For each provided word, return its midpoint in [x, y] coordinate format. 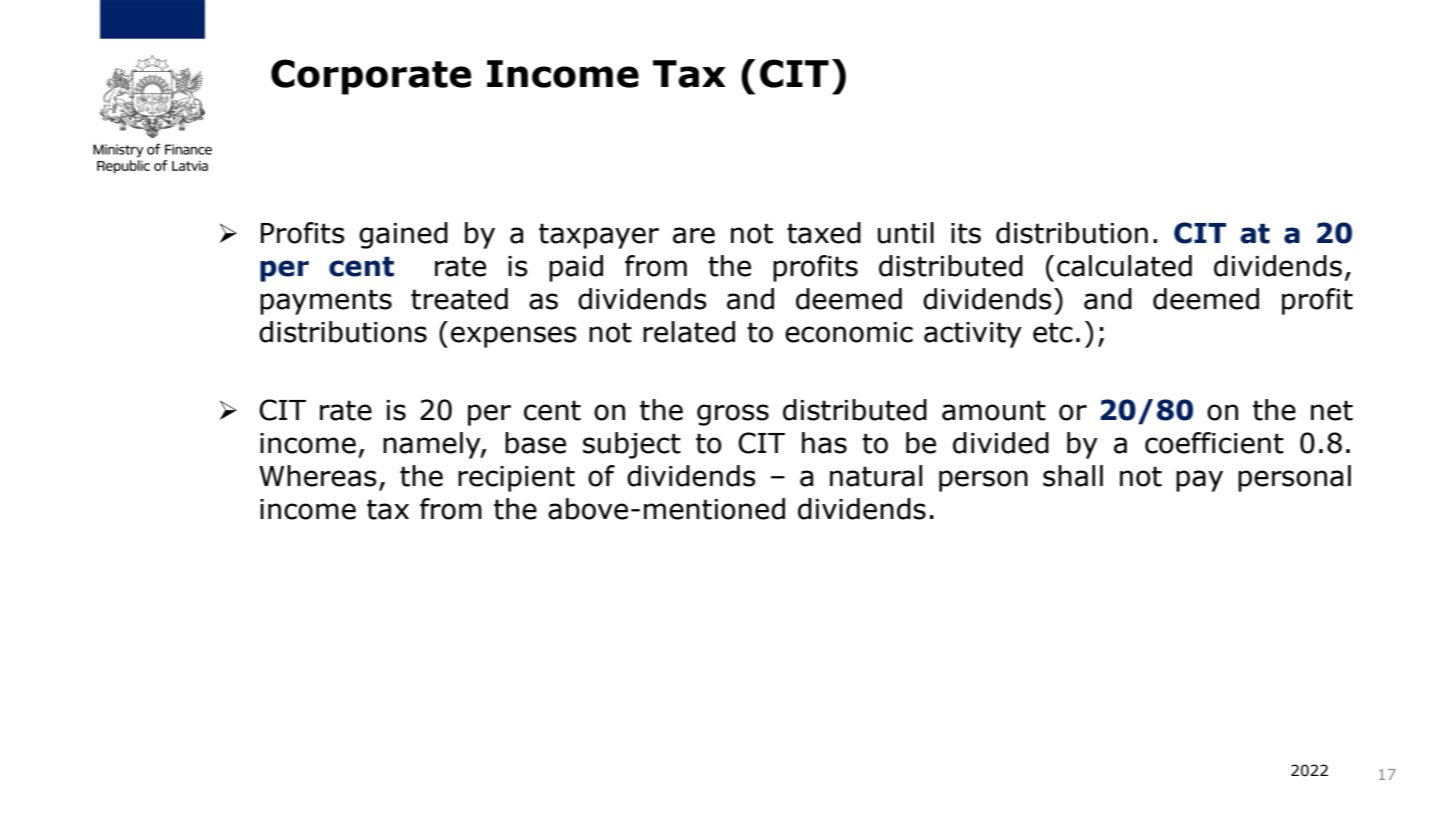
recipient [516, 479]
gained [403, 235]
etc [1053, 332]
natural [876, 476]
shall [1073, 476]
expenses [514, 337]
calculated [1124, 266]
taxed [824, 233]
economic [849, 332]
